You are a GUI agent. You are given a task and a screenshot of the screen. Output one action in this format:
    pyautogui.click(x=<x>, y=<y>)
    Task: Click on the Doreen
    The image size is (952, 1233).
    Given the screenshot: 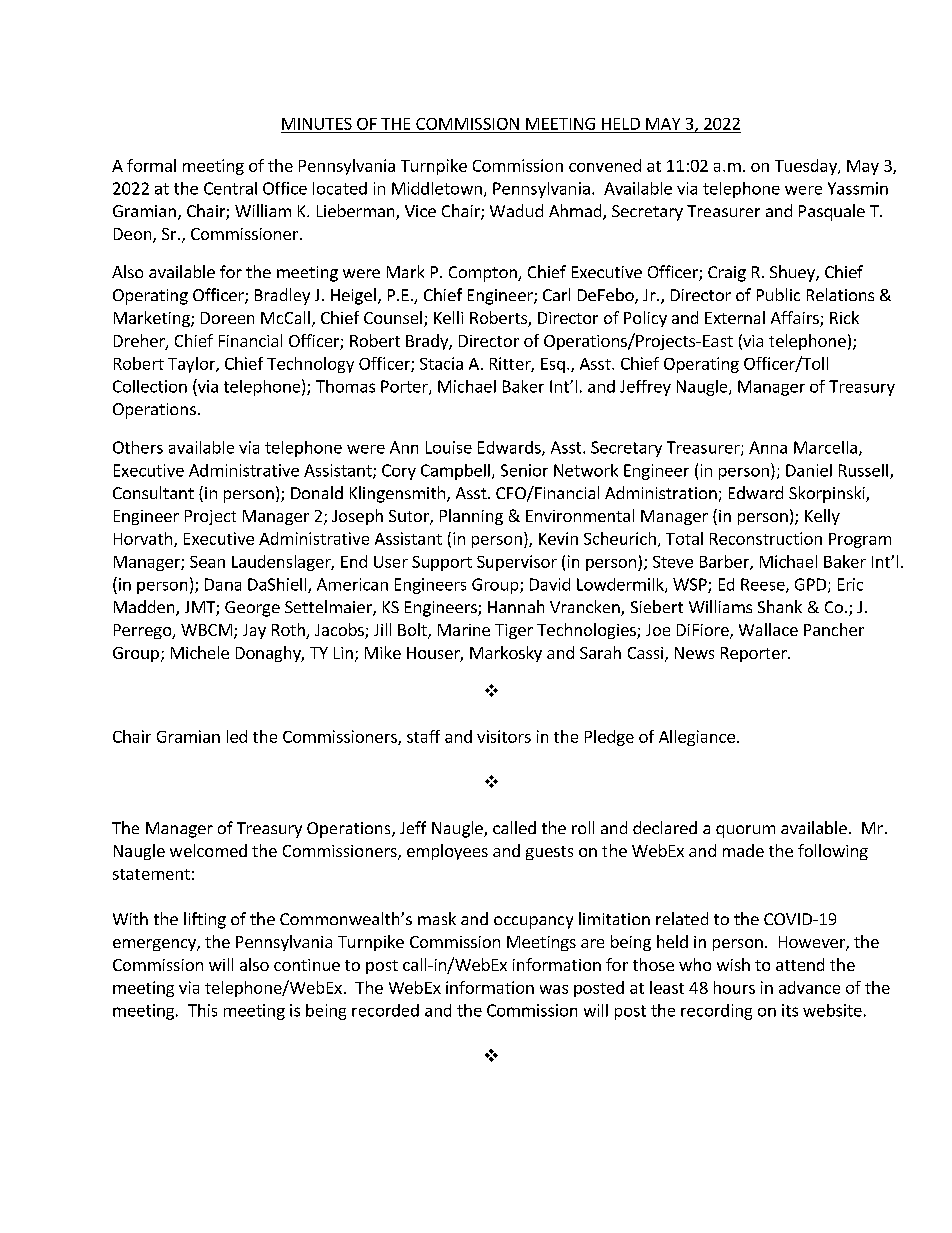 What is the action you would take?
    pyautogui.click(x=227, y=318)
